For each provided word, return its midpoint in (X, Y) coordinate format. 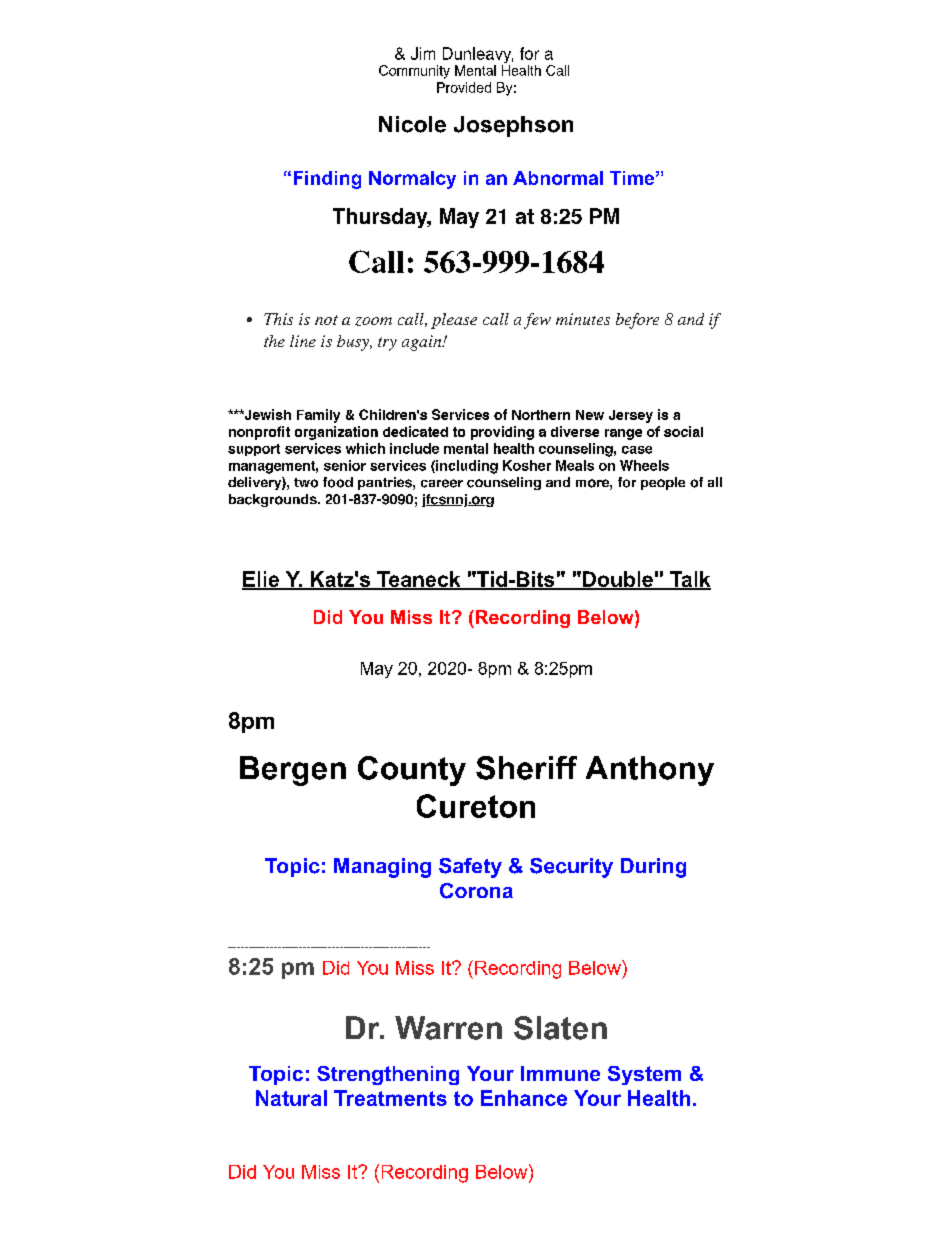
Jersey (631, 416)
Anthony (650, 771)
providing (502, 433)
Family (318, 416)
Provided (464, 87)
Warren (448, 1028)
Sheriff (526, 768)
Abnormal (558, 178)
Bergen (293, 771)
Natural (291, 1098)
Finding (327, 180)
